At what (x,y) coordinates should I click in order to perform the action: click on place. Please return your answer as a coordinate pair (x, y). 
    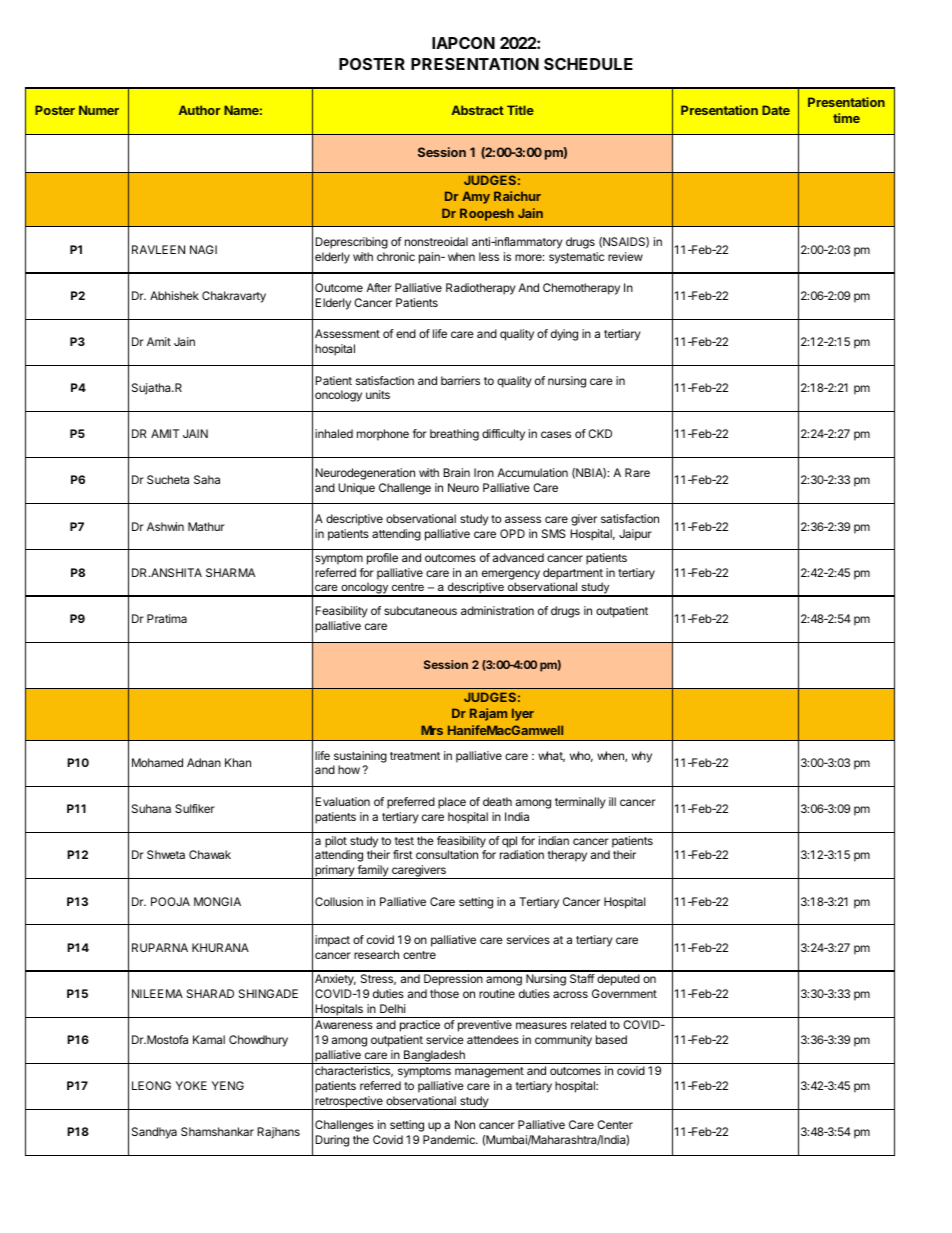
    Looking at the image, I should click on (452, 803).
